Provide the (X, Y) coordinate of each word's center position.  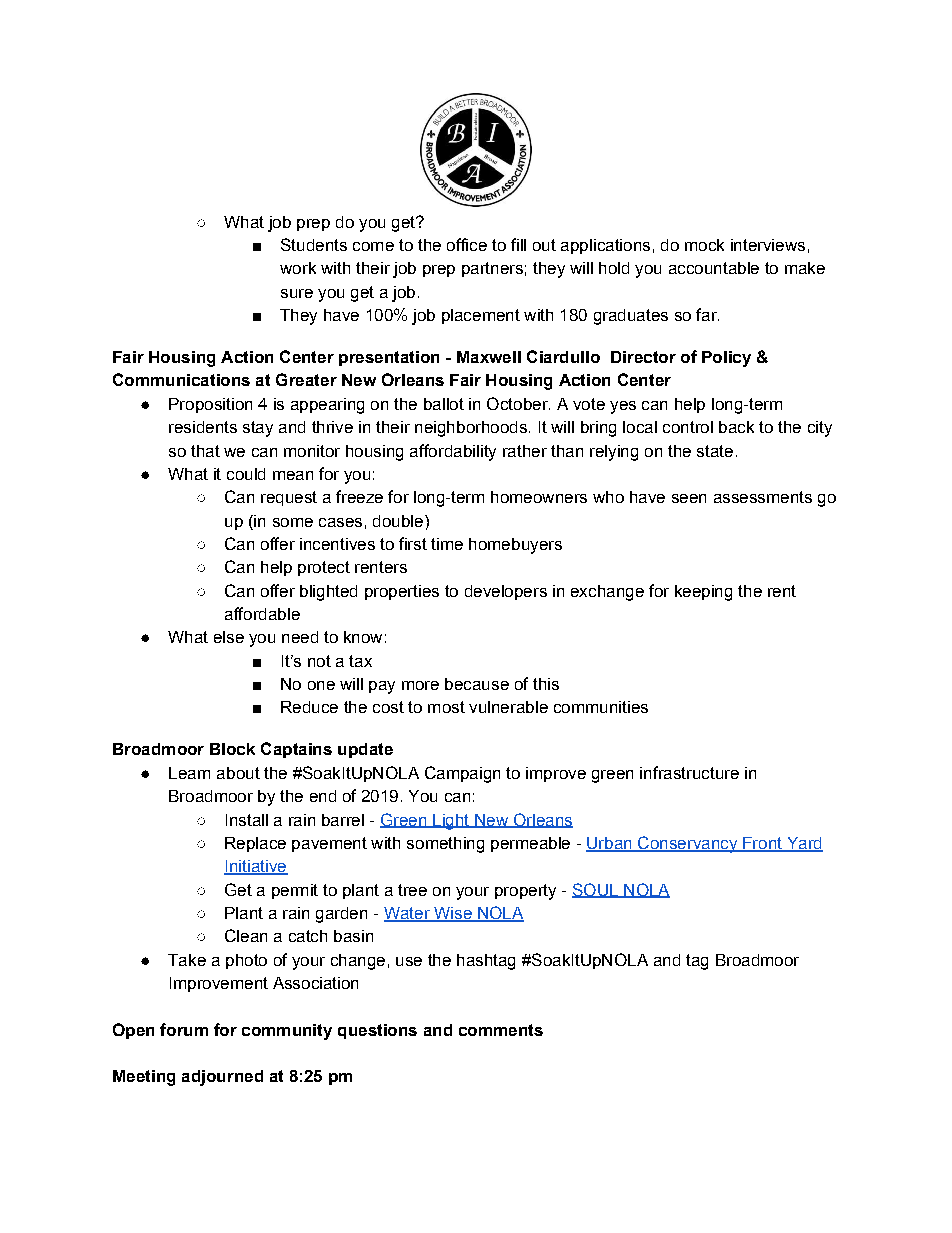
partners (492, 269)
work (298, 268)
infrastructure (689, 772)
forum (184, 1029)
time (447, 544)
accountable (714, 268)
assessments (763, 497)
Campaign (462, 774)
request (289, 498)
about (238, 773)
